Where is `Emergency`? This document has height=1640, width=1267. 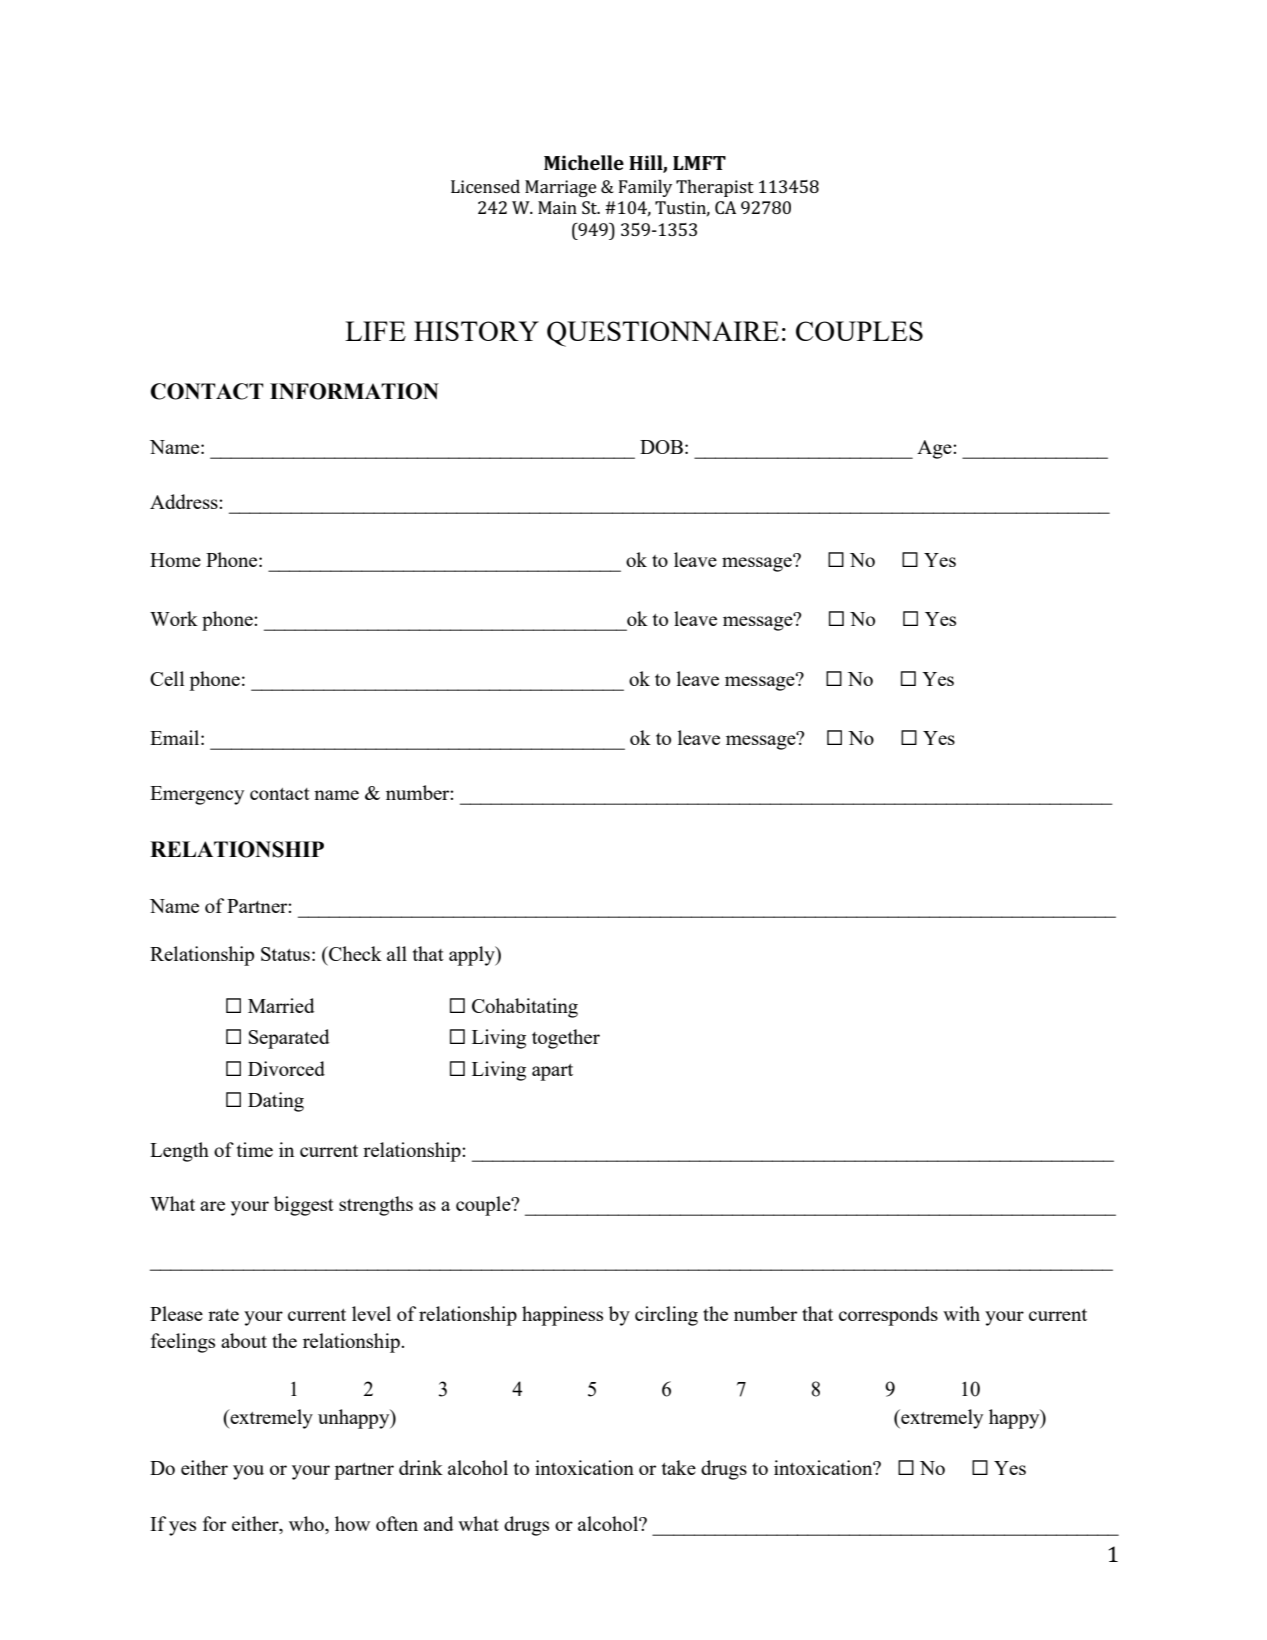 Emergency is located at coordinates (197, 795).
